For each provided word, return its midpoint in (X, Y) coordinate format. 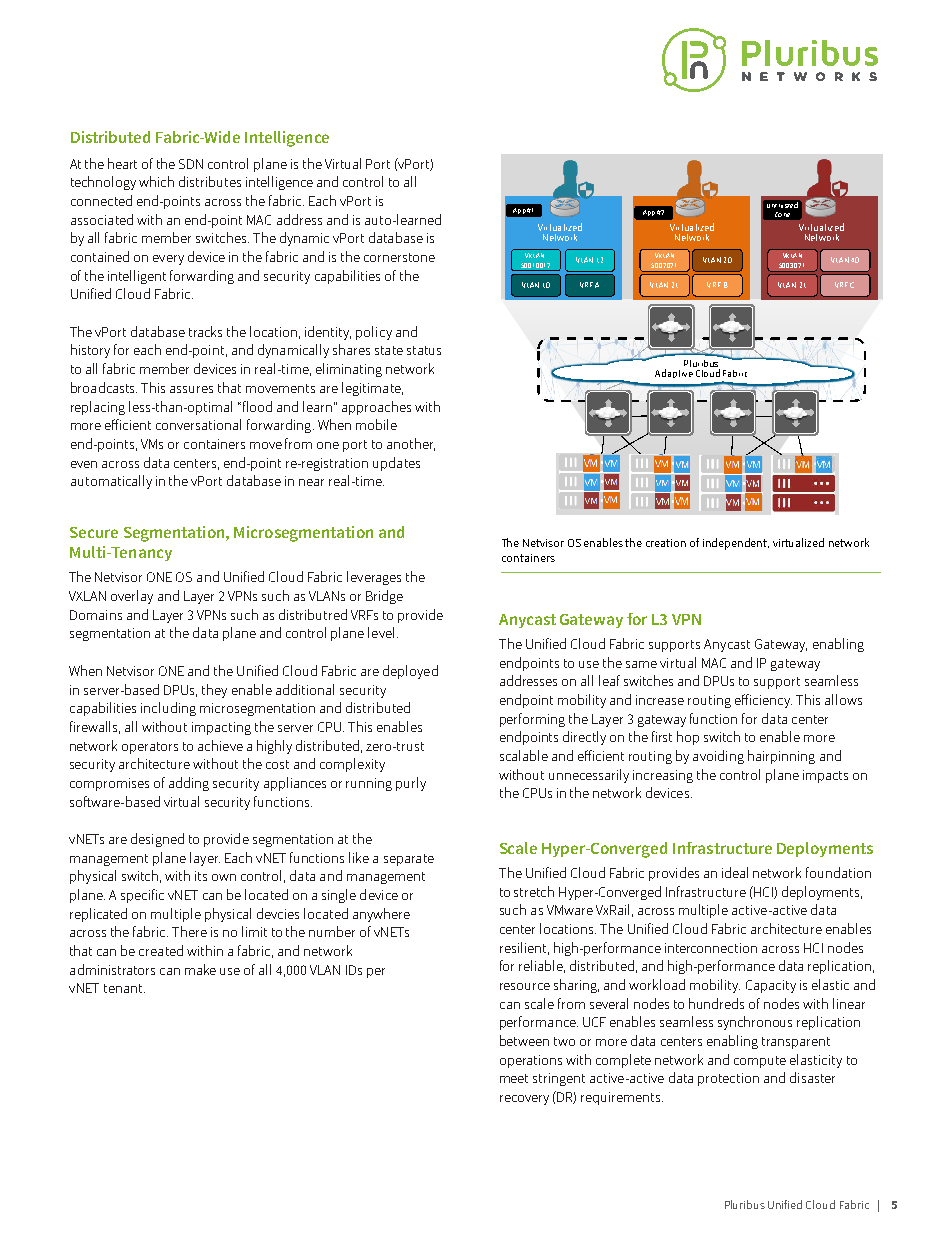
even (84, 464)
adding (189, 784)
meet (514, 1078)
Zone (782, 214)
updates (396, 464)
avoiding (718, 757)
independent (736, 544)
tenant (124, 988)
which (156, 181)
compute (760, 1062)
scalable (524, 755)
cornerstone (399, 257)
